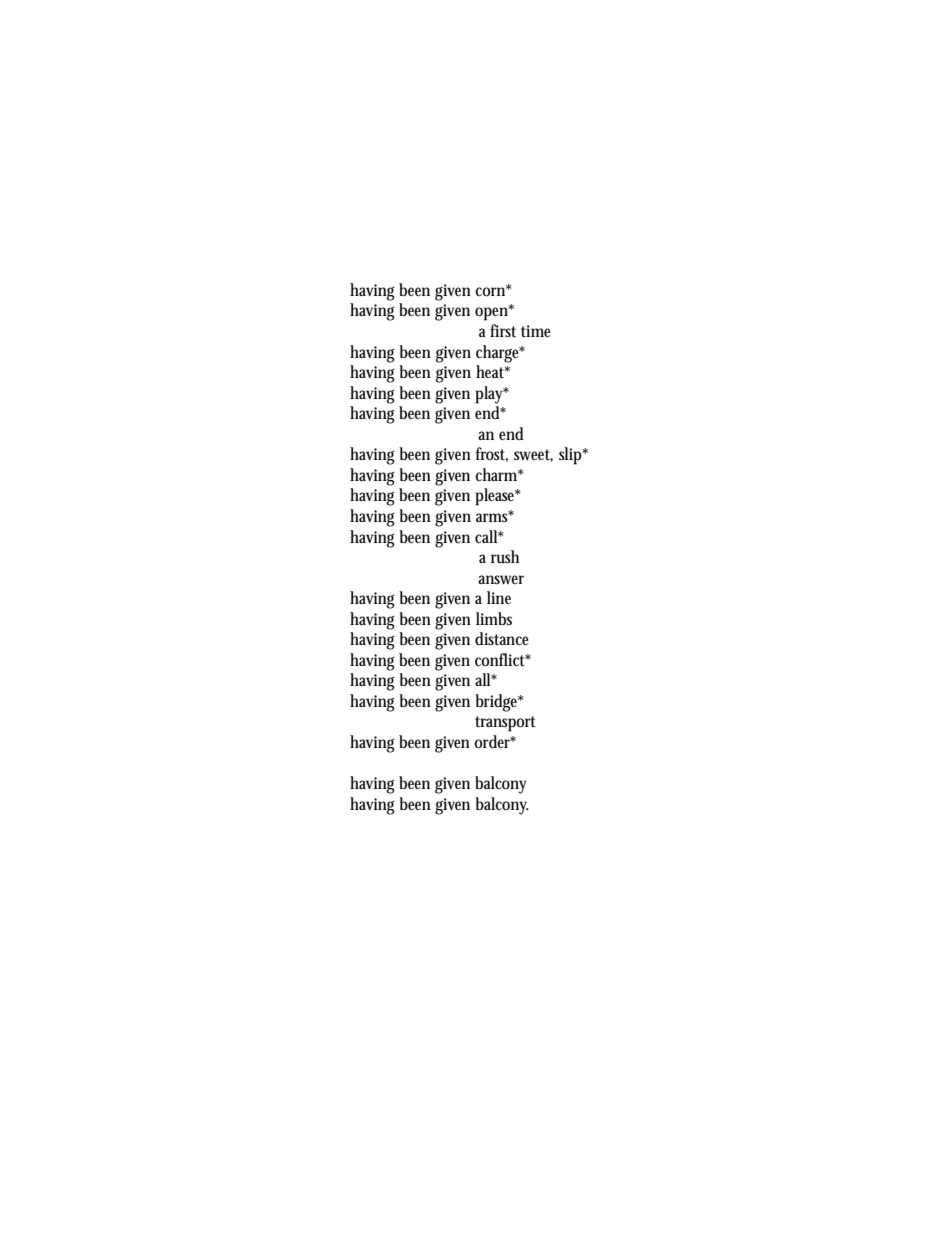 The width and height of the screenshot is (952, 1233). Describe the element at coordinates (499, 597) in the screenshot. I see `line` at that location.
